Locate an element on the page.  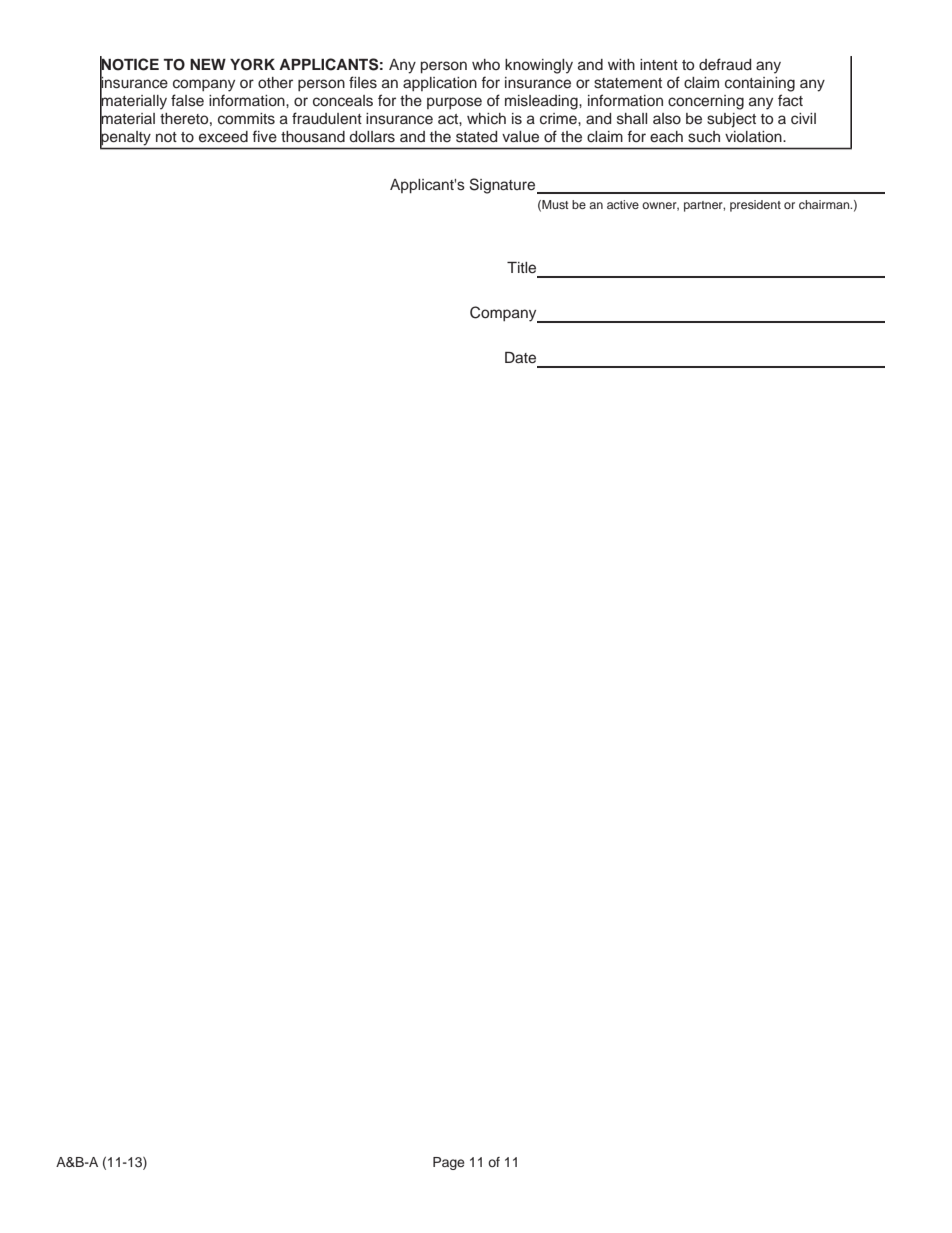
containing is located at coordinates (760, 84).
